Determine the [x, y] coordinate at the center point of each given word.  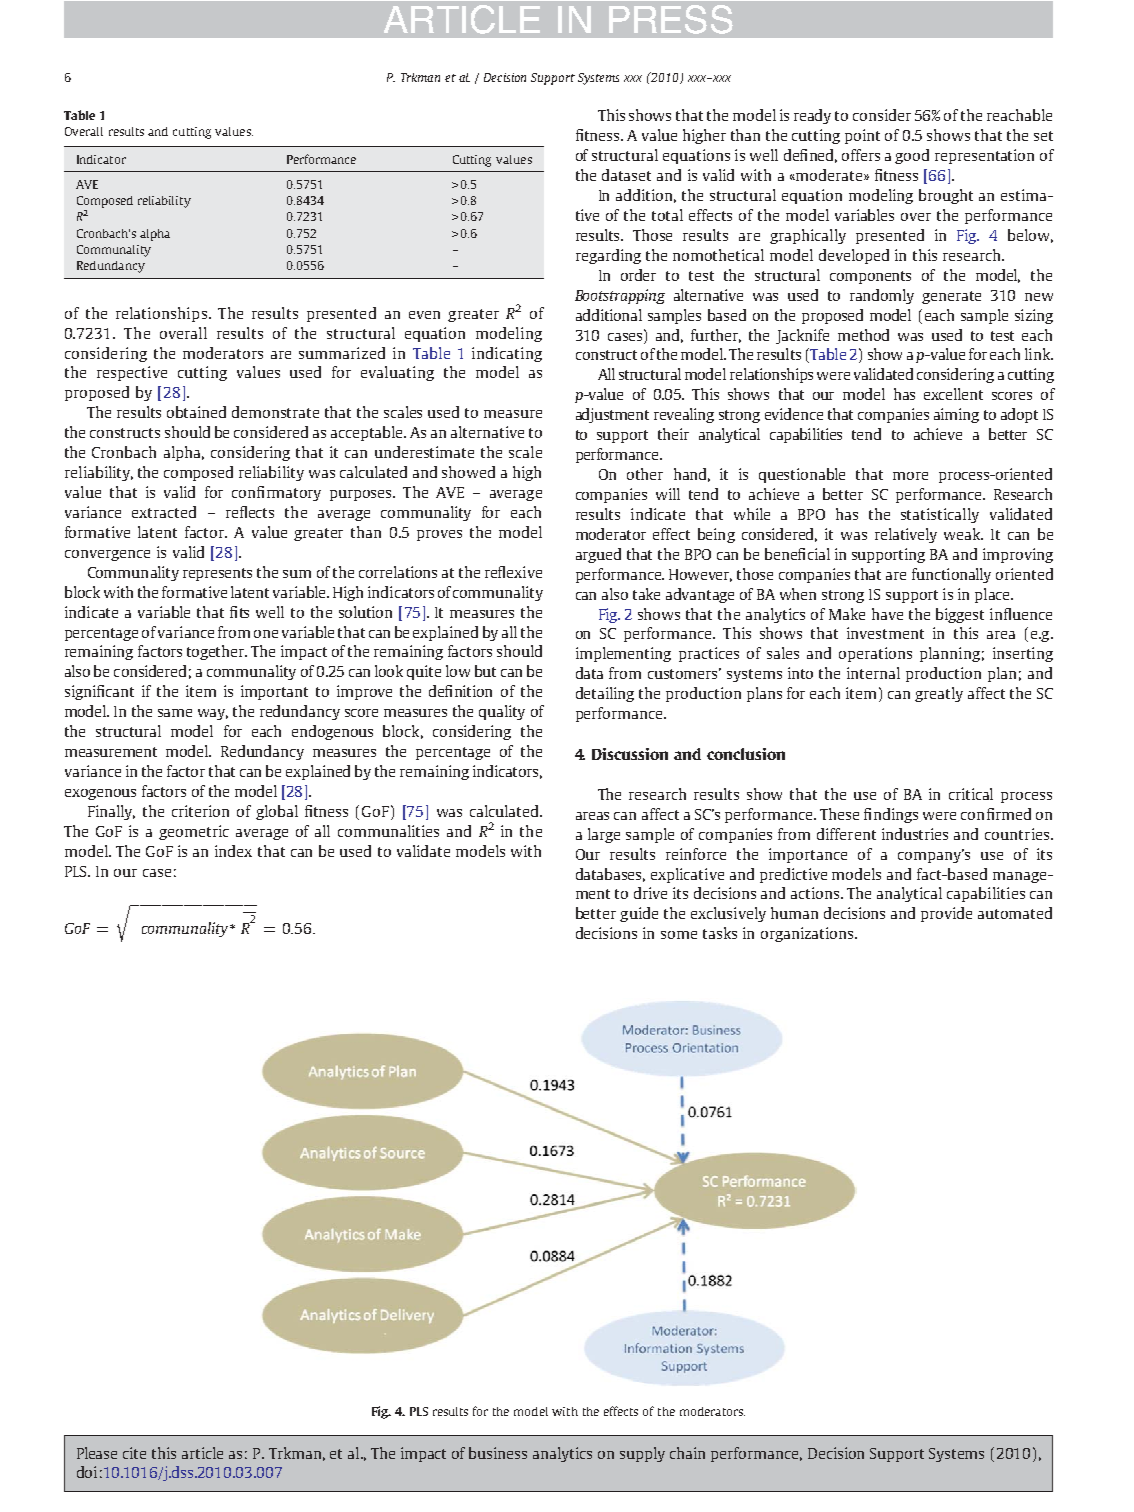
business [498, 1453]
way [213, 714]
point [862, 136]
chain [687, 1453]
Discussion [630, 754]
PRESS [671, 19]
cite [134, 1453]
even [424, 315]
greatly [939, 694]
